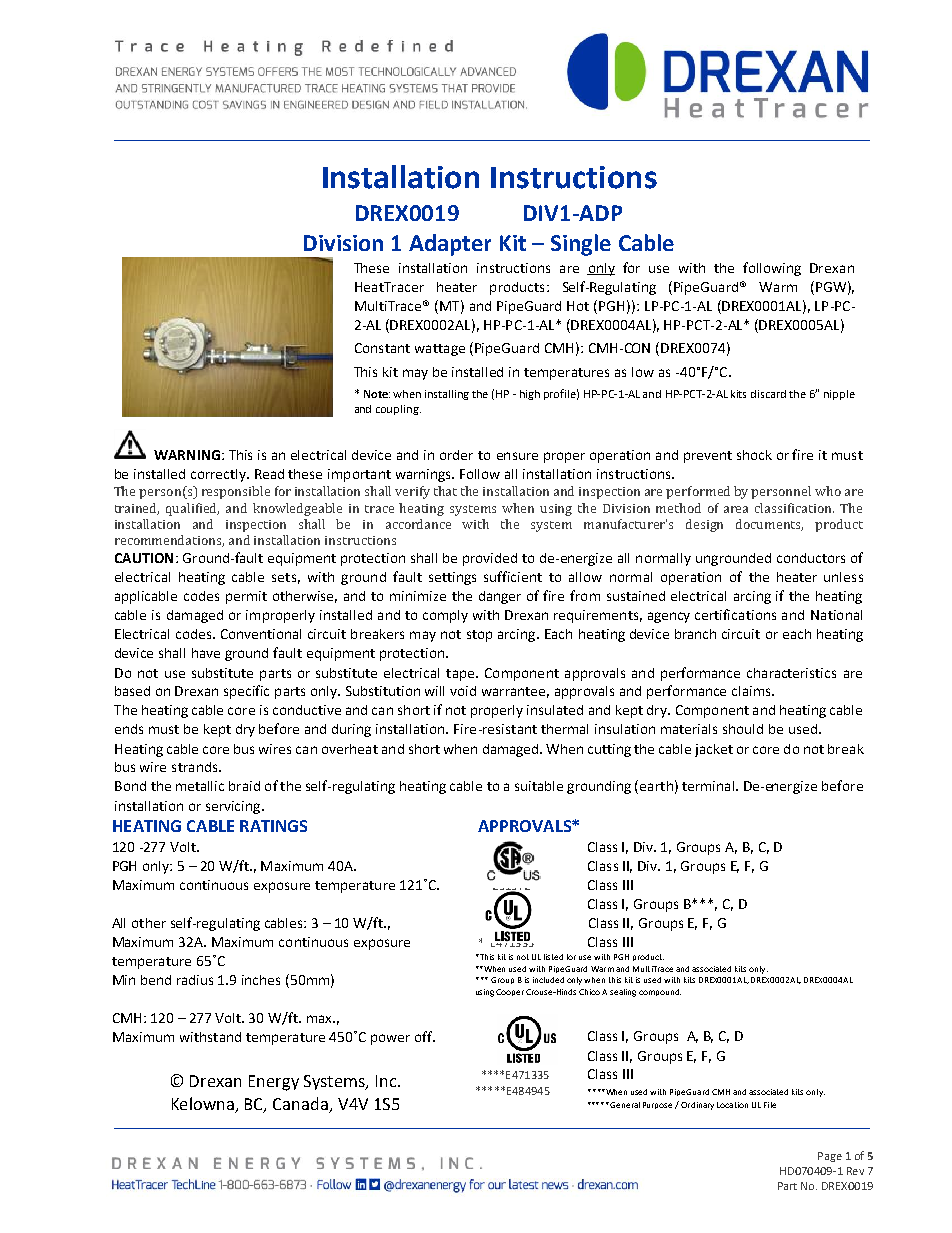 Image resolution: width=952 pixels, height=1233 pixels. I want to click on General, so click(624, 1105).
